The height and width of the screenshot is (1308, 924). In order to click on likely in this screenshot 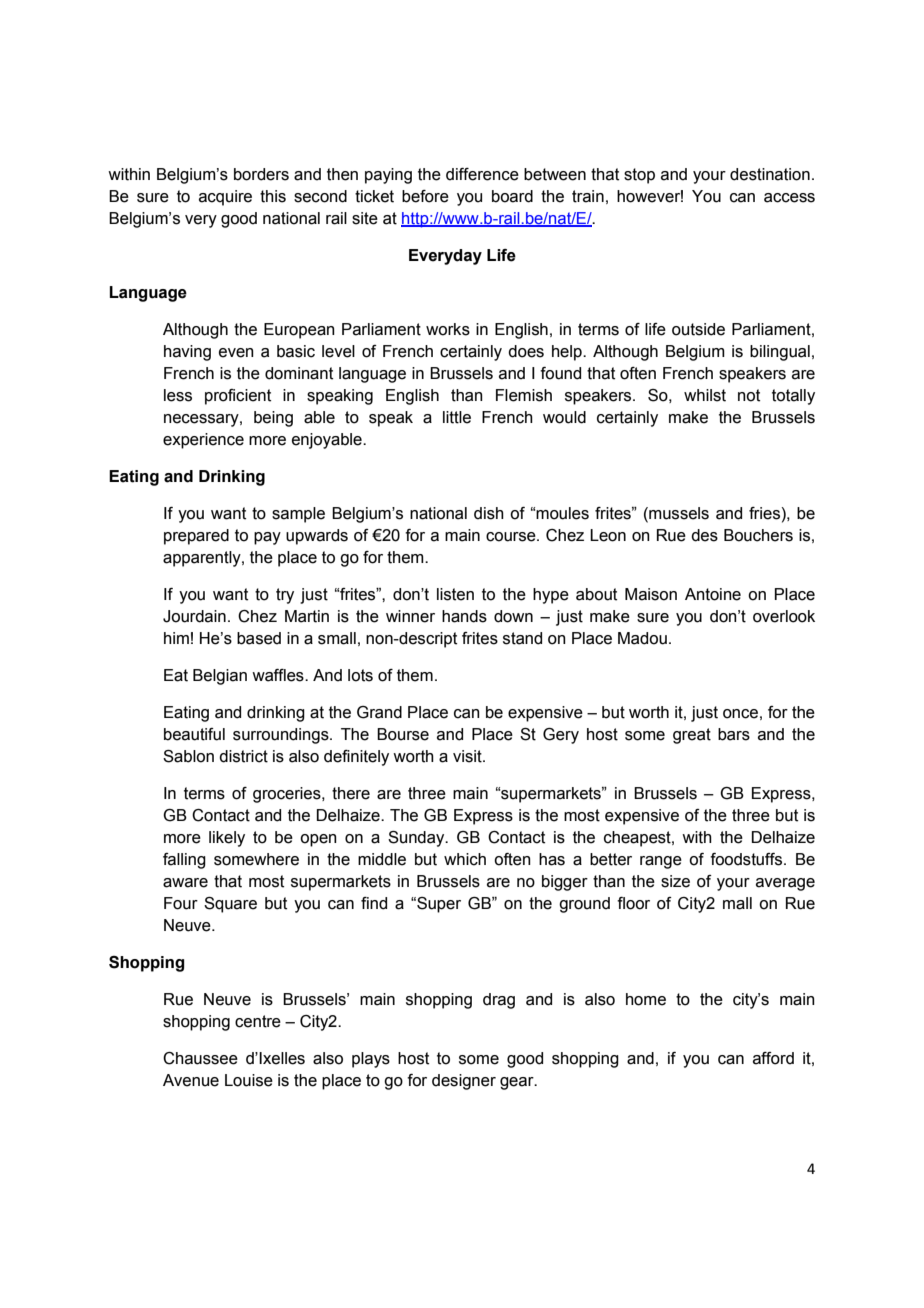, I will do `click(227, 839)`.
